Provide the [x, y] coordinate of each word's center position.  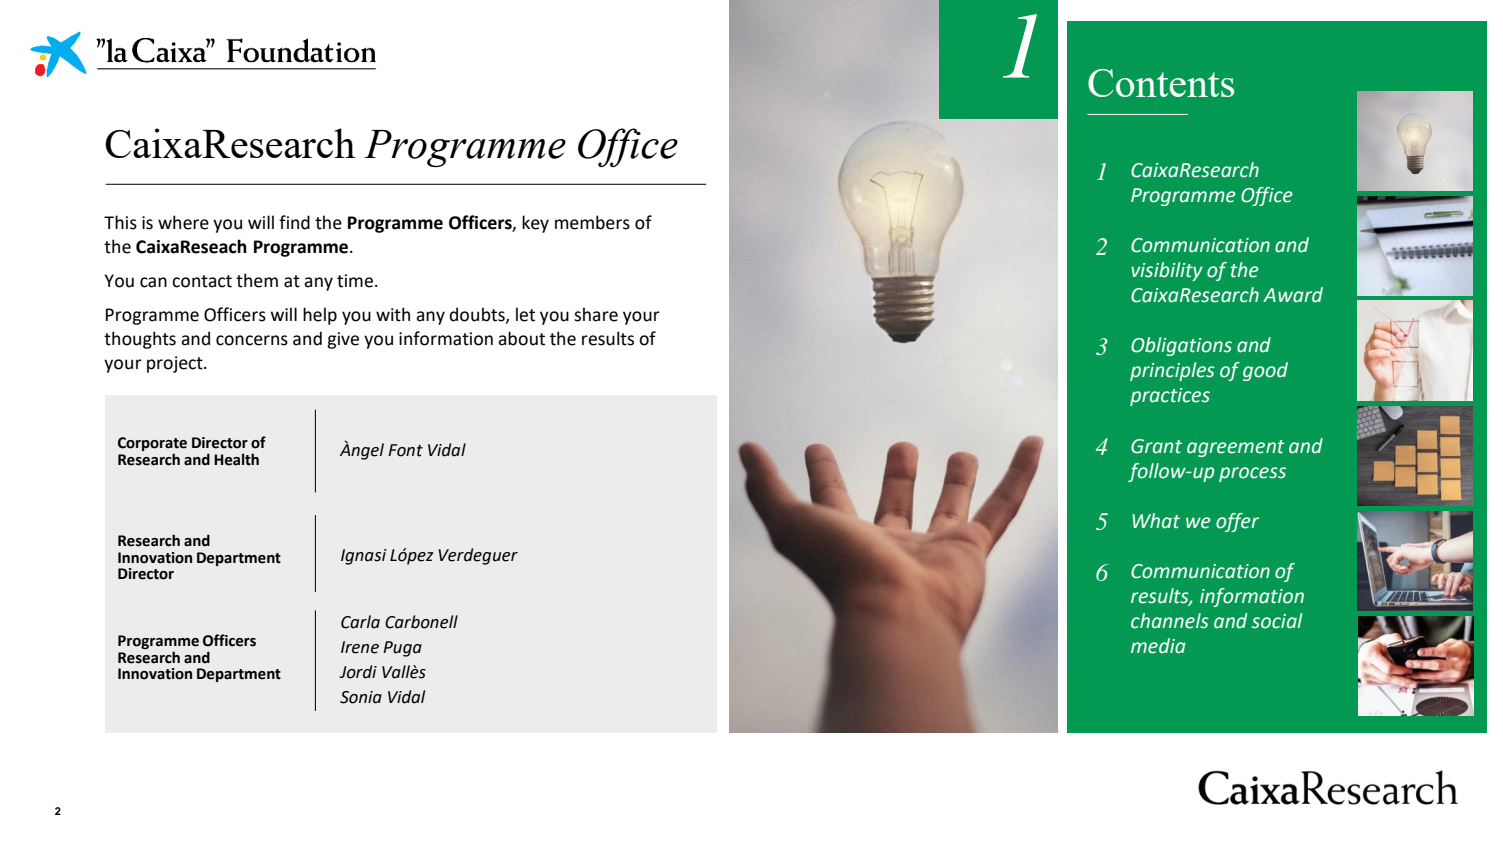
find [294, 222]
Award [1293, 295]
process [1252, 474]
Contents [1161, 83]
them [257, 280]
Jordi [358, 672]
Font [405, 450]
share [596, 314]
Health [236, 459]
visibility [1167, 271]
